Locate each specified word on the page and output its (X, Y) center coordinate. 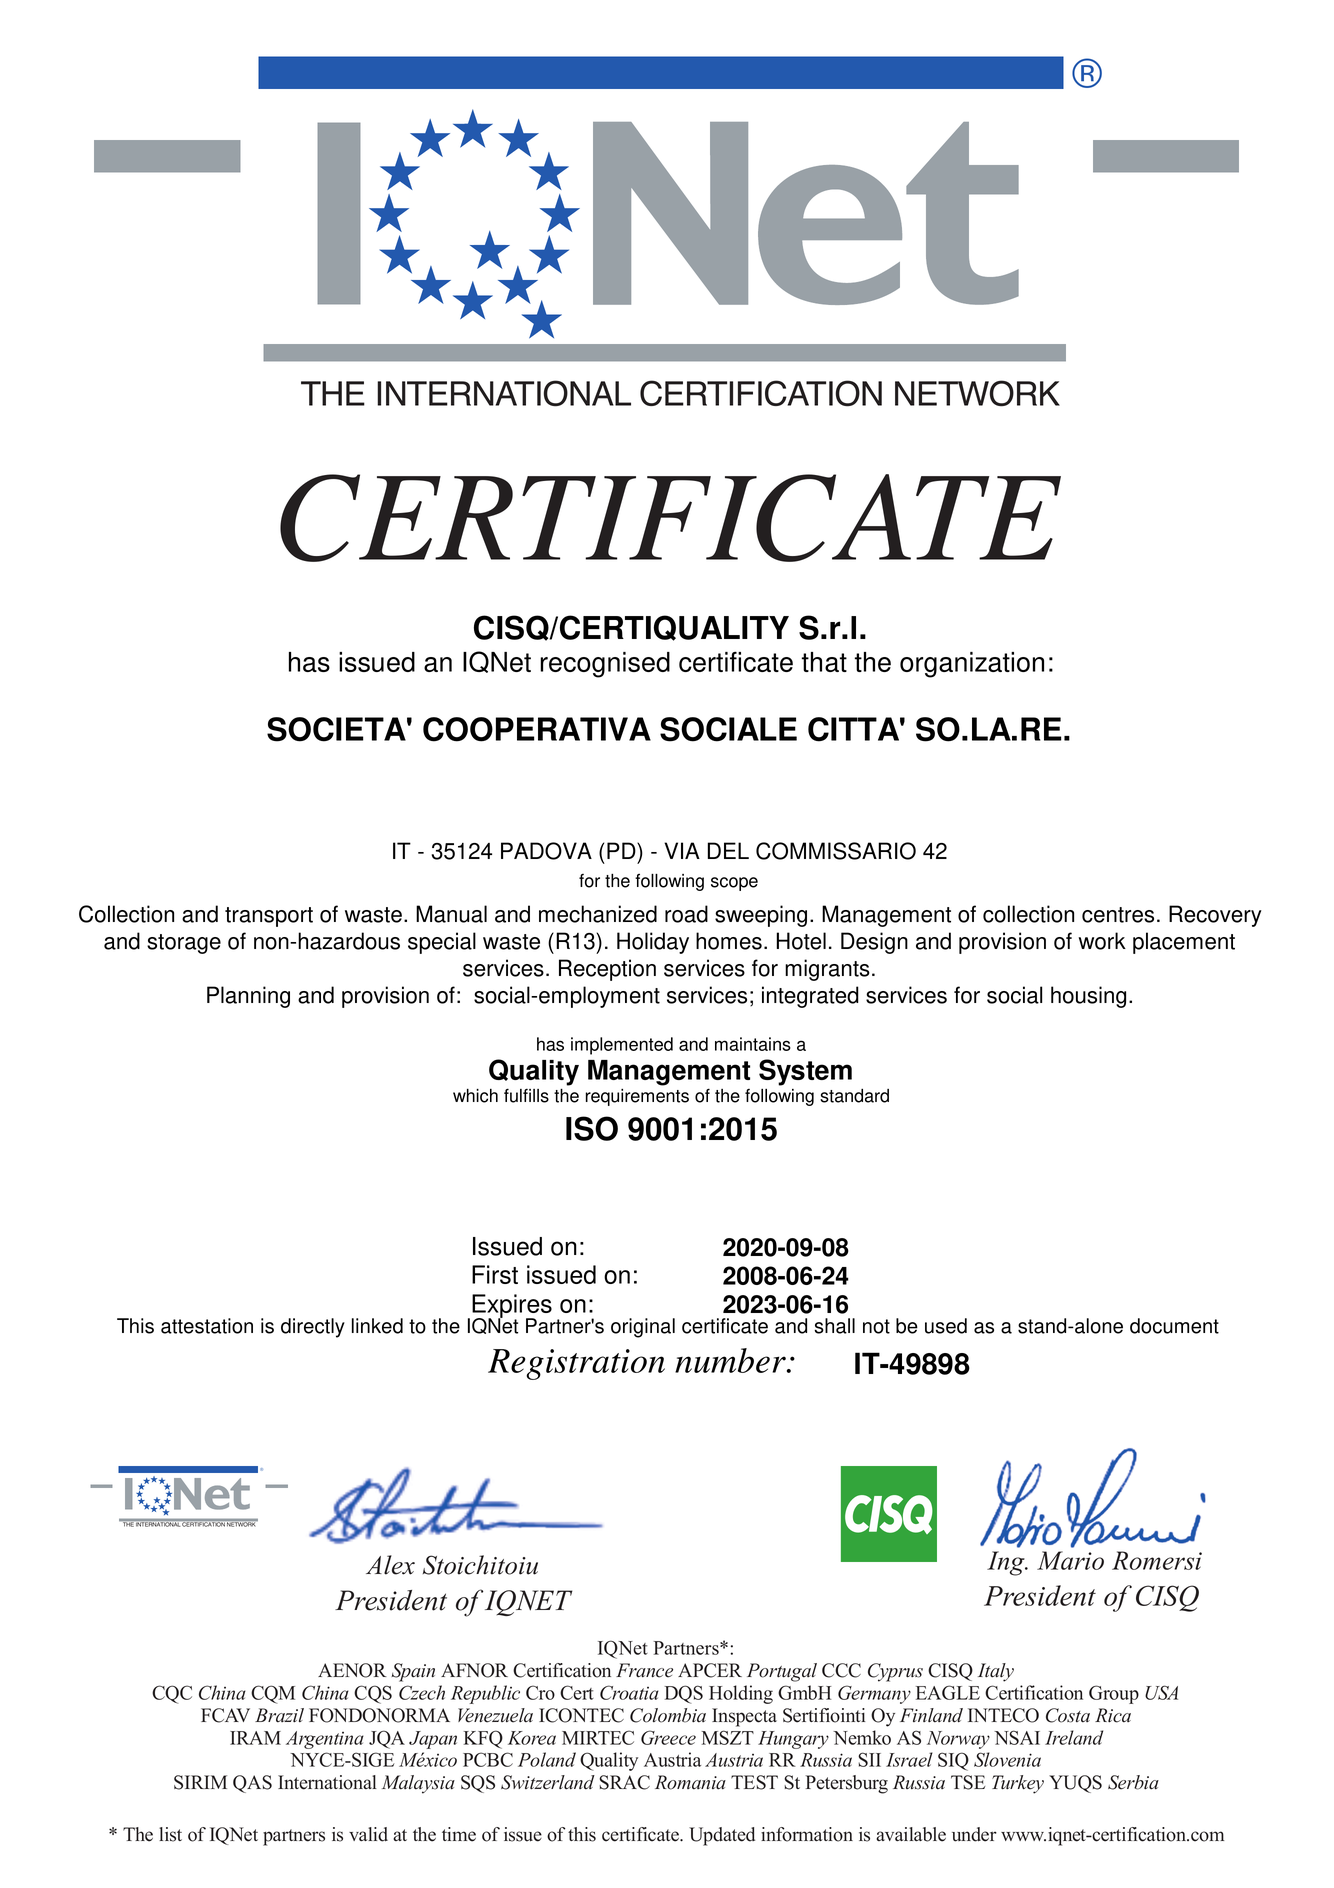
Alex (390, 1565)
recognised (605, 665)
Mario (1070, 1560)
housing (1088, 997)
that (824, 662)
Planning (248, 997)
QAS (252, 1784)
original (643, 1328)
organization (972, 665)
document (1174, 1326)
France (644, 1670)
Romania (690, 1782)
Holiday (653, 943)
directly (313, 1328)
